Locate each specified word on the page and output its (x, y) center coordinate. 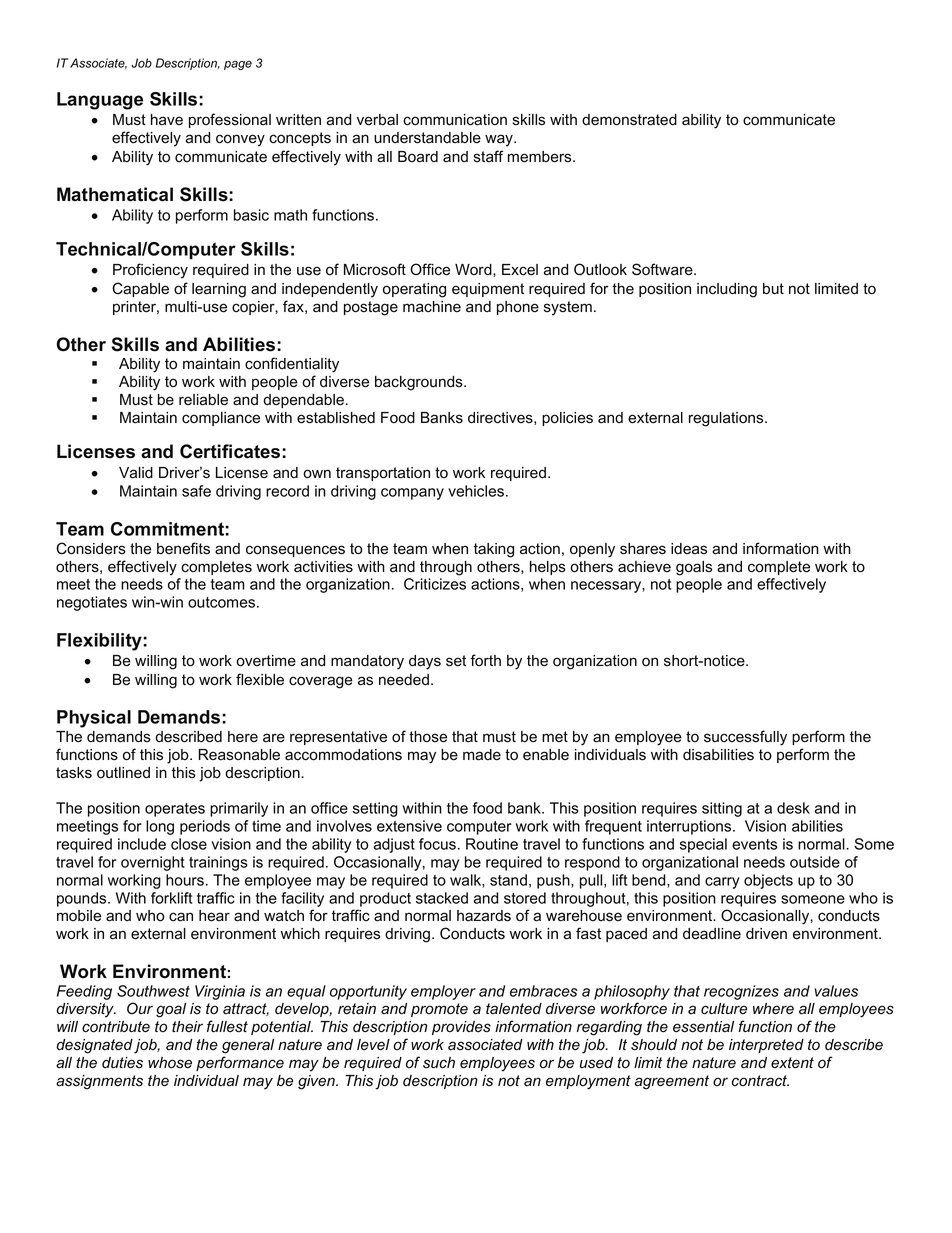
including (727, 290)
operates (175, 810)
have (167, 120)
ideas (689, 549)
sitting (722, 809)
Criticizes (435, 584)
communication (455, 120)
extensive (409, 826)
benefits (183, 548)
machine (432, 307)
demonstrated (629, 120)
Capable (140, 289)
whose (170, 1063)
